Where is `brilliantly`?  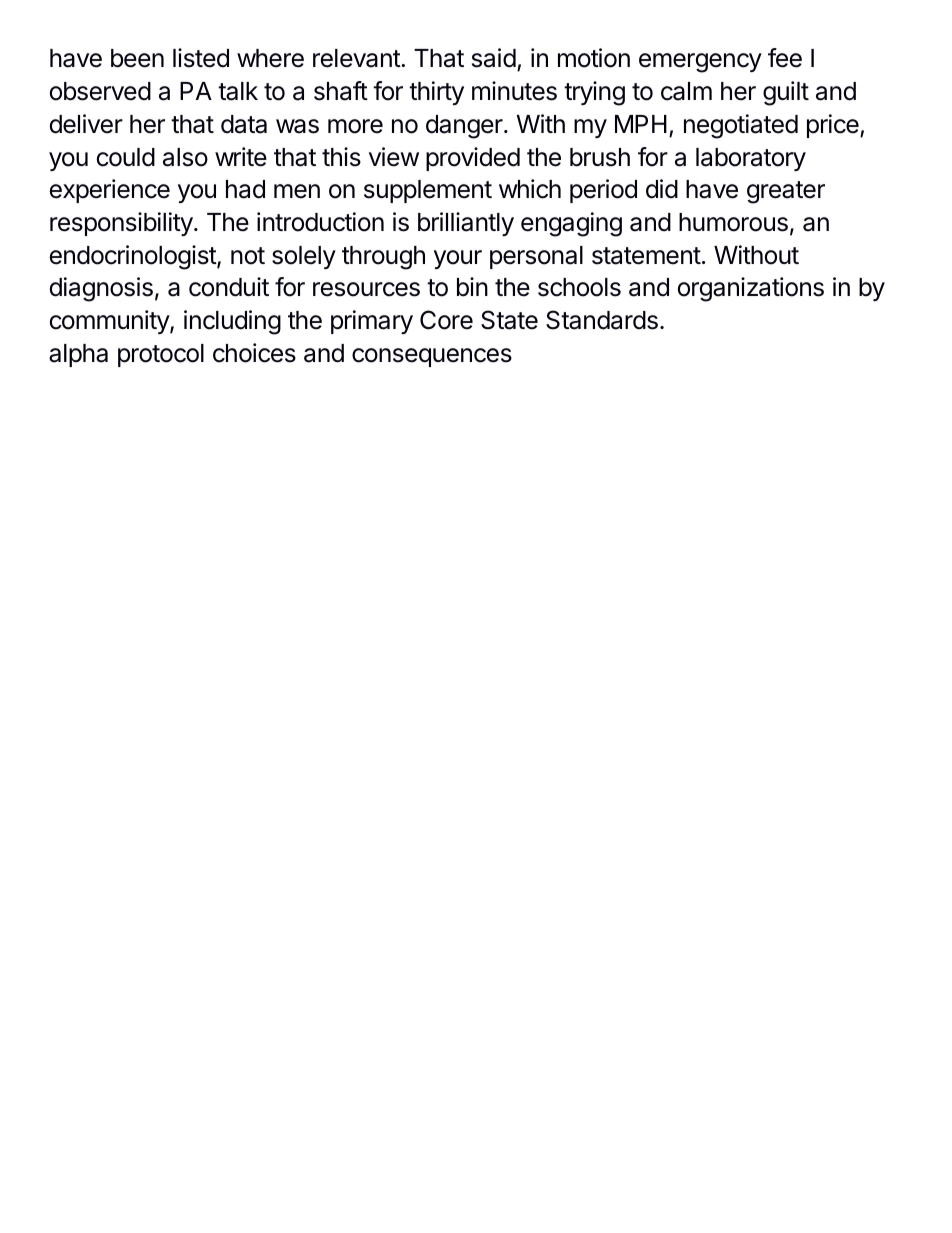 brilliantly is located at coordinates (466, 224).
